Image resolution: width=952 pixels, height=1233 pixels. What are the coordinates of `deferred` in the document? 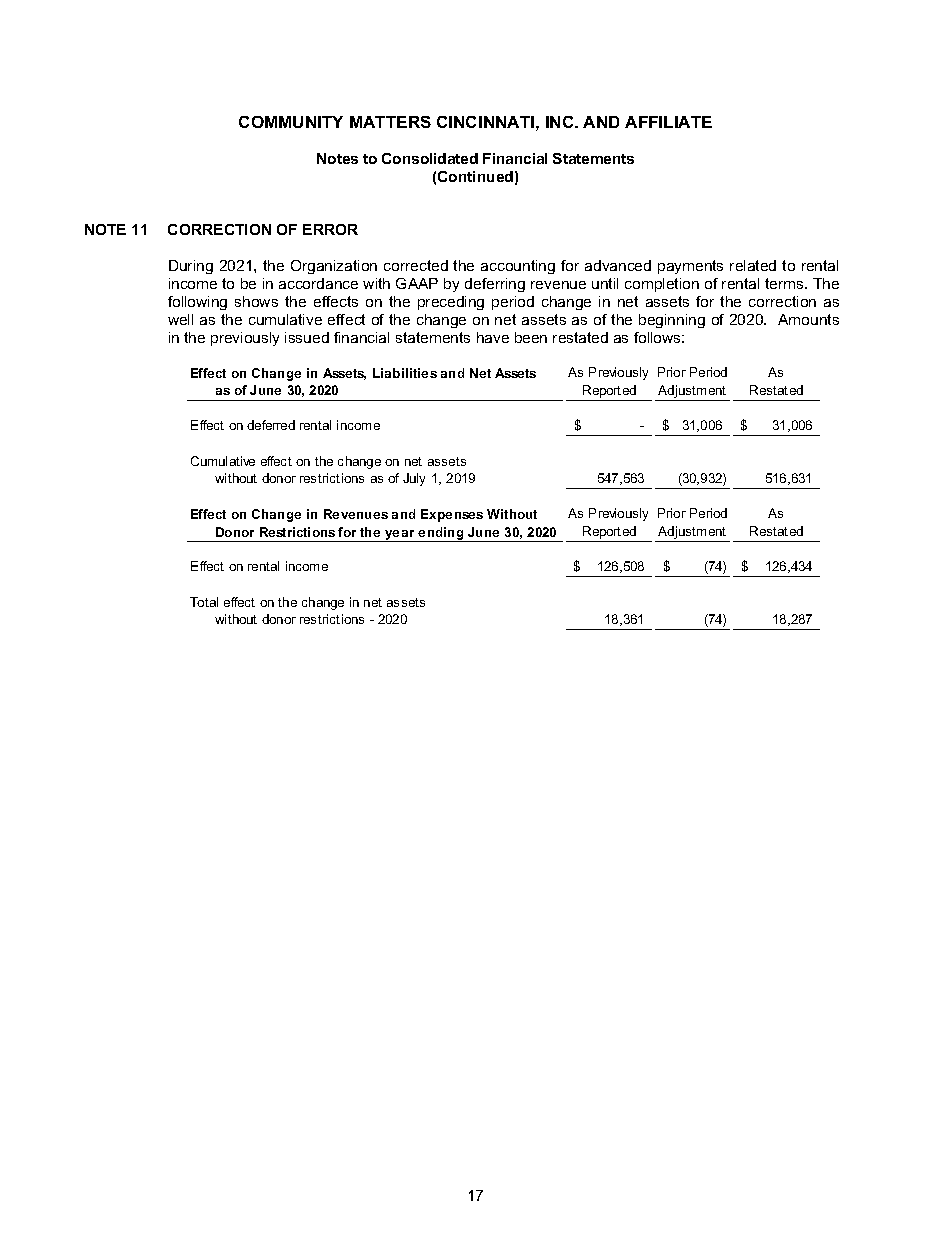 It's located at (271, 425).
